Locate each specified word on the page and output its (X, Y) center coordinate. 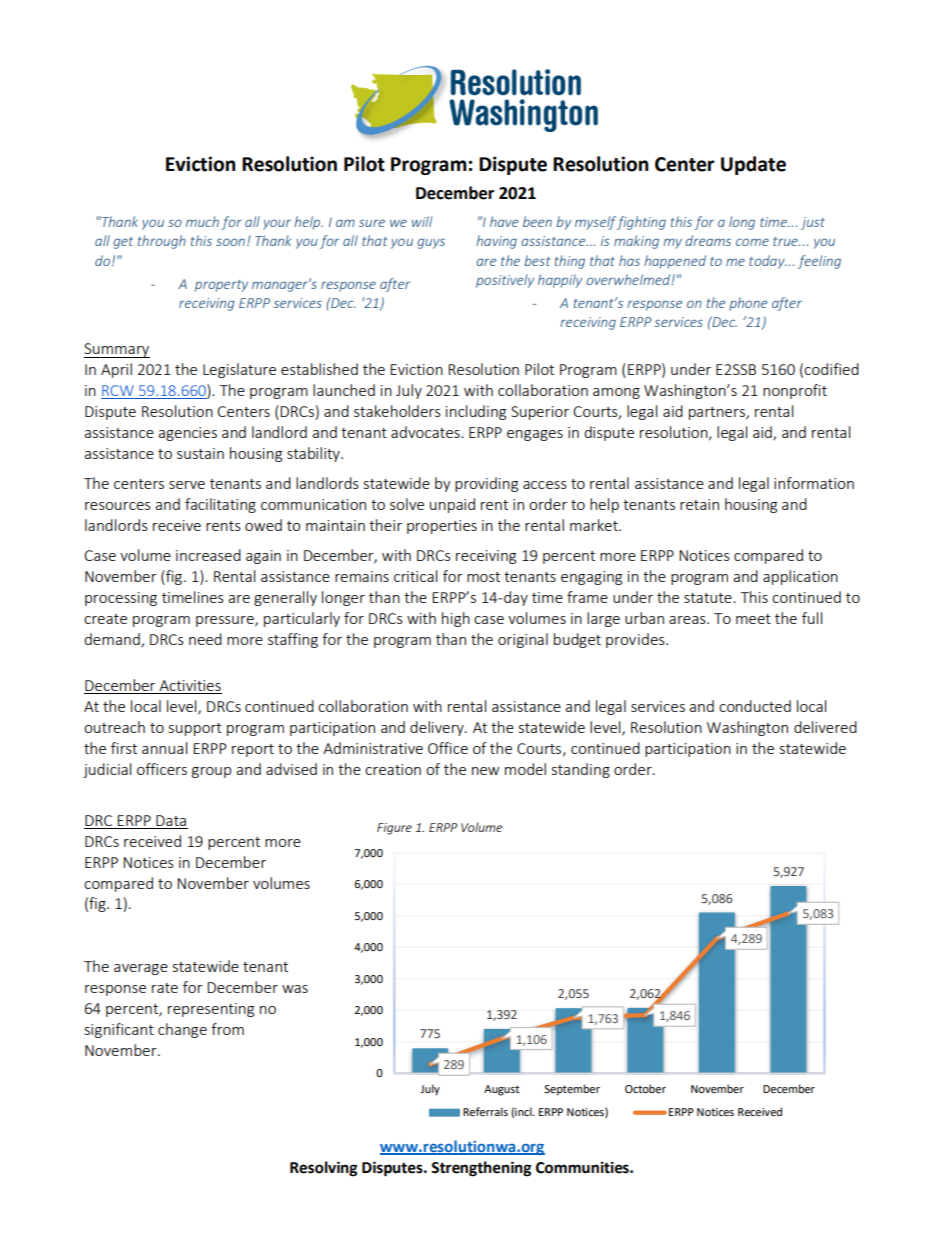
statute (709, 598)
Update (753, 165)
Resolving (323, 1169)
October (645, 1088)
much (202, 221)
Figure (394, 829)
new (485, 771)
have (504, 221)
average (141, 969)
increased (208, 555)
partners (718, 413)
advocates (426, 432)
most (483, 577)
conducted (755, 706)
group (211, 772)
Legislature (239, 370)
